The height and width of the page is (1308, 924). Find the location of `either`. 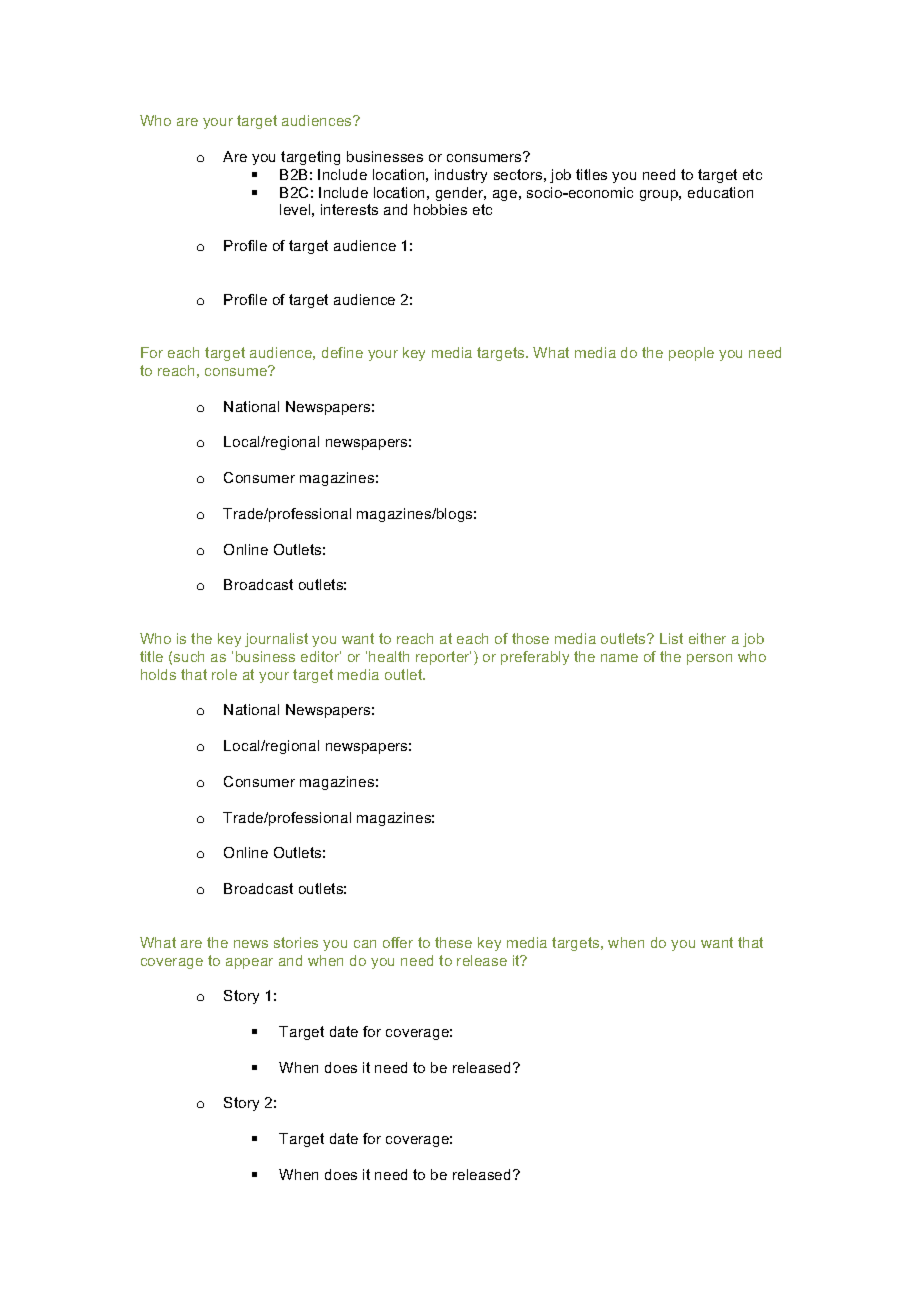

either is located at coordinates (707, 638).
